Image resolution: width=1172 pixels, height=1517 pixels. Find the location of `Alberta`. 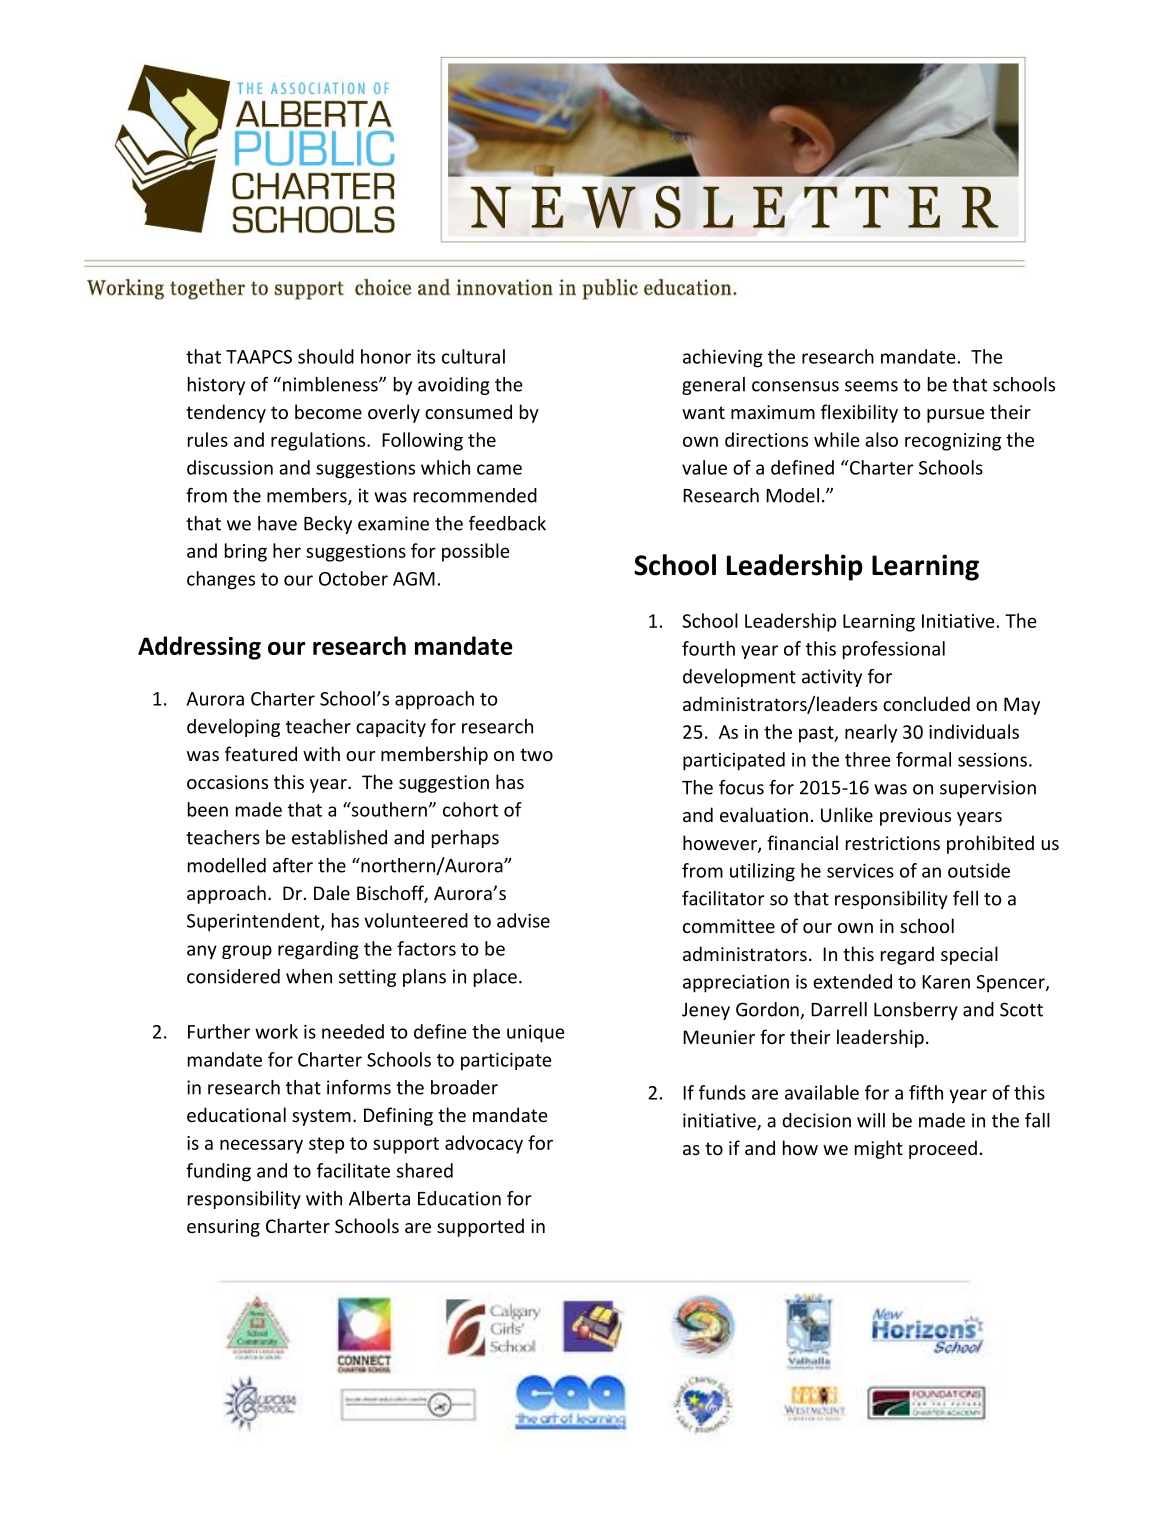

Alberta is located at coordinates (379, 1198).
